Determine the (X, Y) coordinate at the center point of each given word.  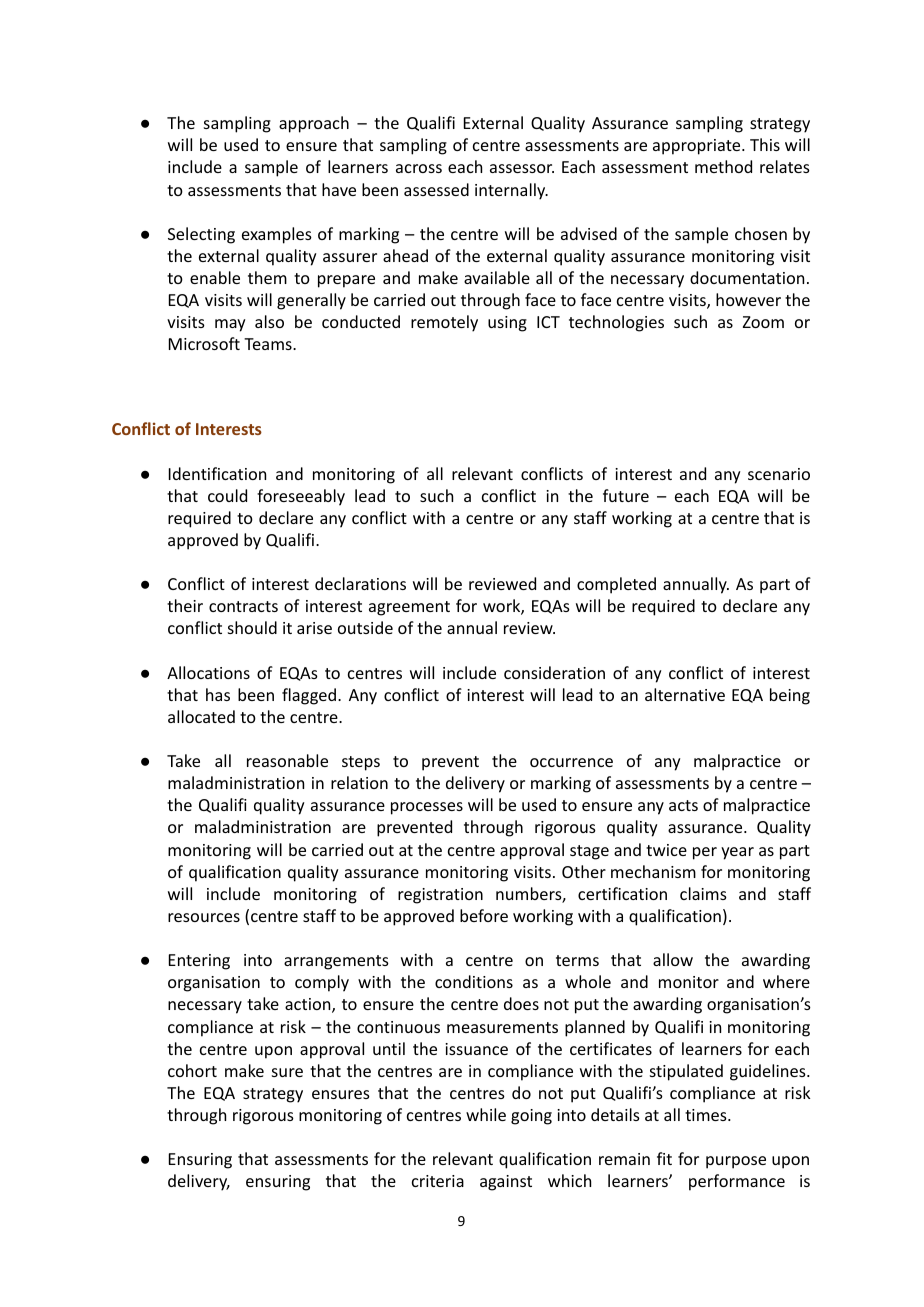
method (723, 166)
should (252, 627)
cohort (192, 1070)
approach (314, 124)
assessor (522, 168)
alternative (685, 694)
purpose (736, 1162)
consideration (554, 672)
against (506, 1183)
